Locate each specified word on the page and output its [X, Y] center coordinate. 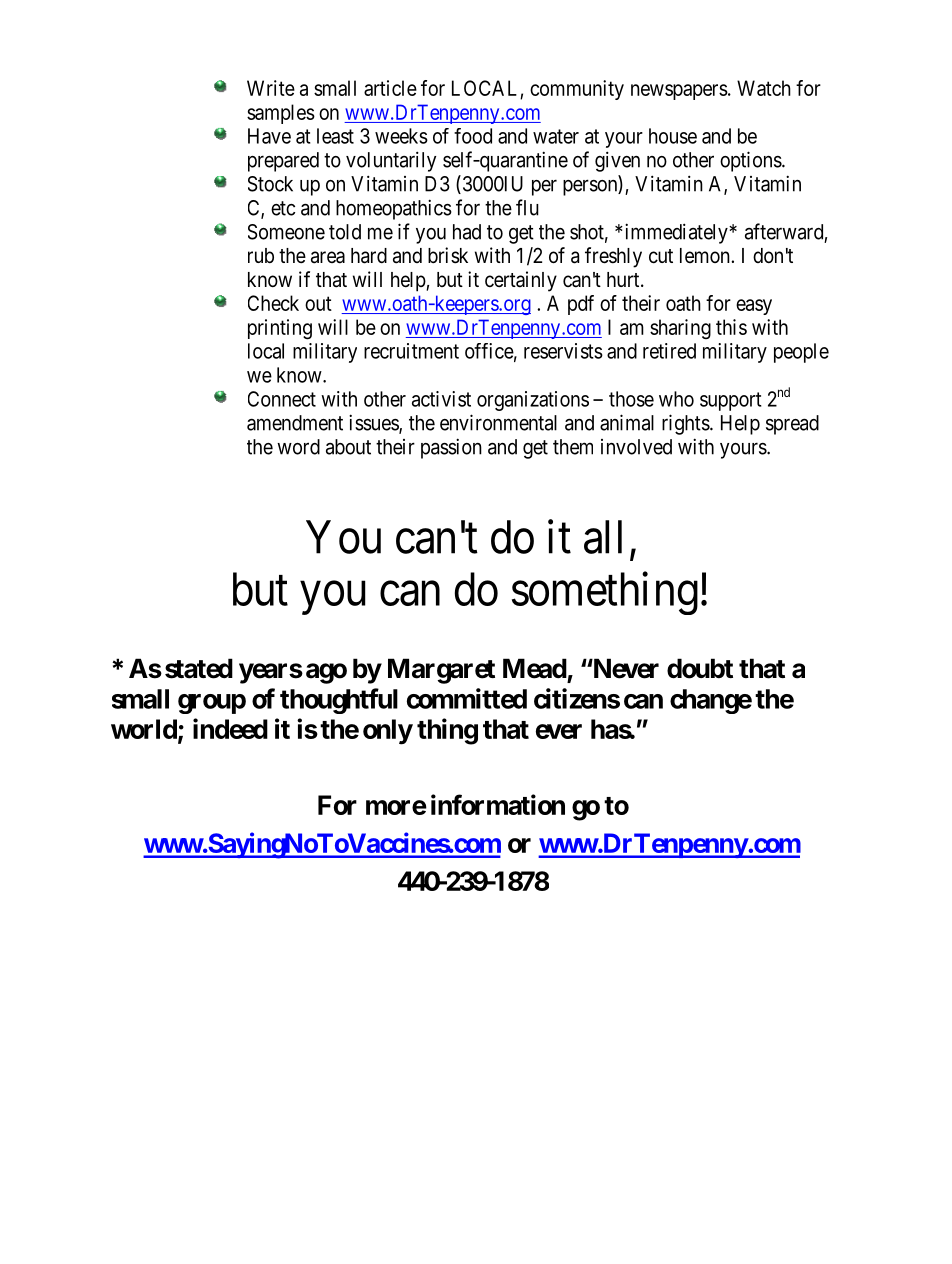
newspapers [679, 92]
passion [451, 448]
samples [281, 114]
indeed [230, 728]
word [298, 447]
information [498, 804]
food [473, 136]
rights [686, 424]
